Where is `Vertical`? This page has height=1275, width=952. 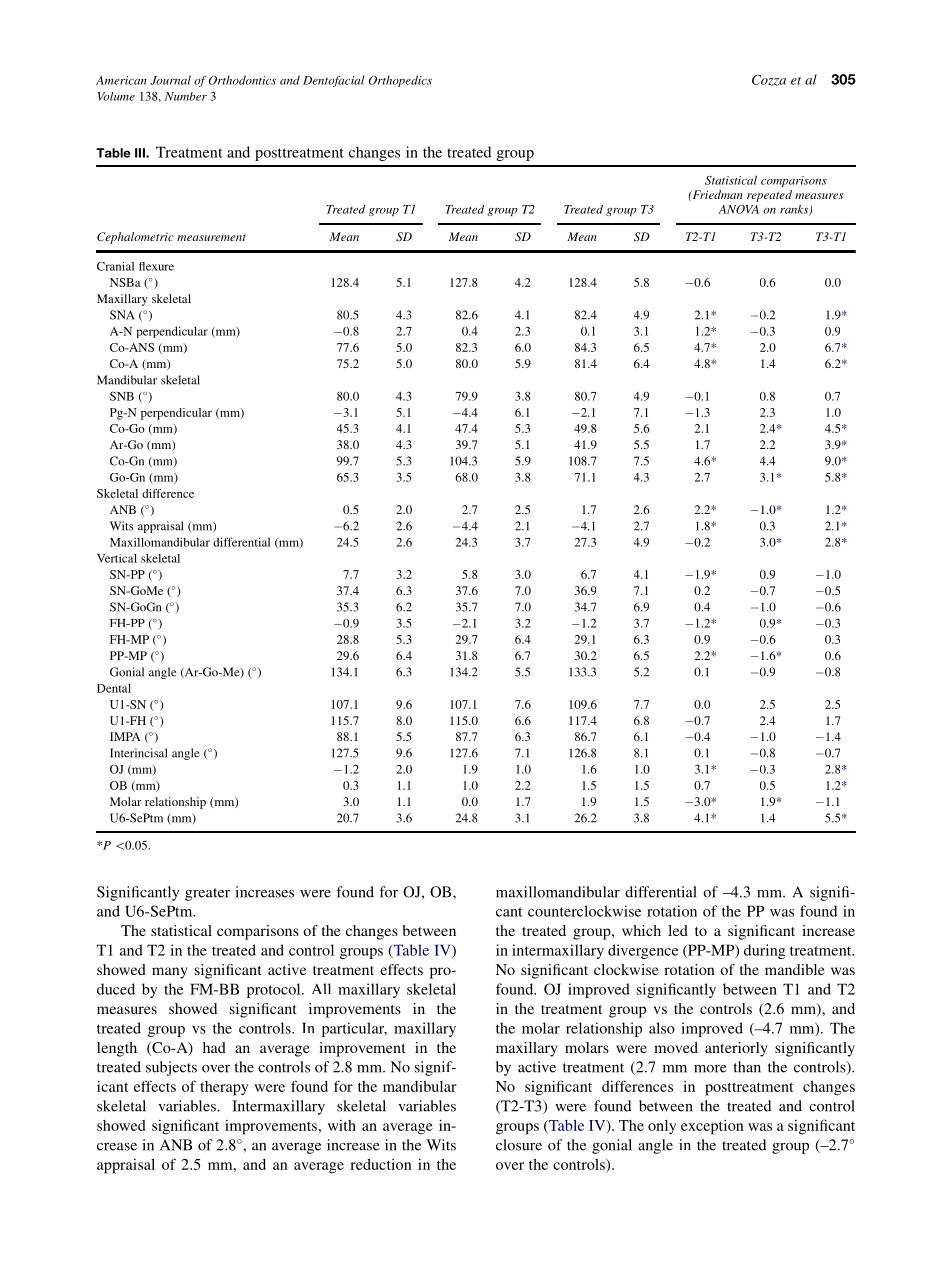 Vertical is located at coordinates (117, 558).
